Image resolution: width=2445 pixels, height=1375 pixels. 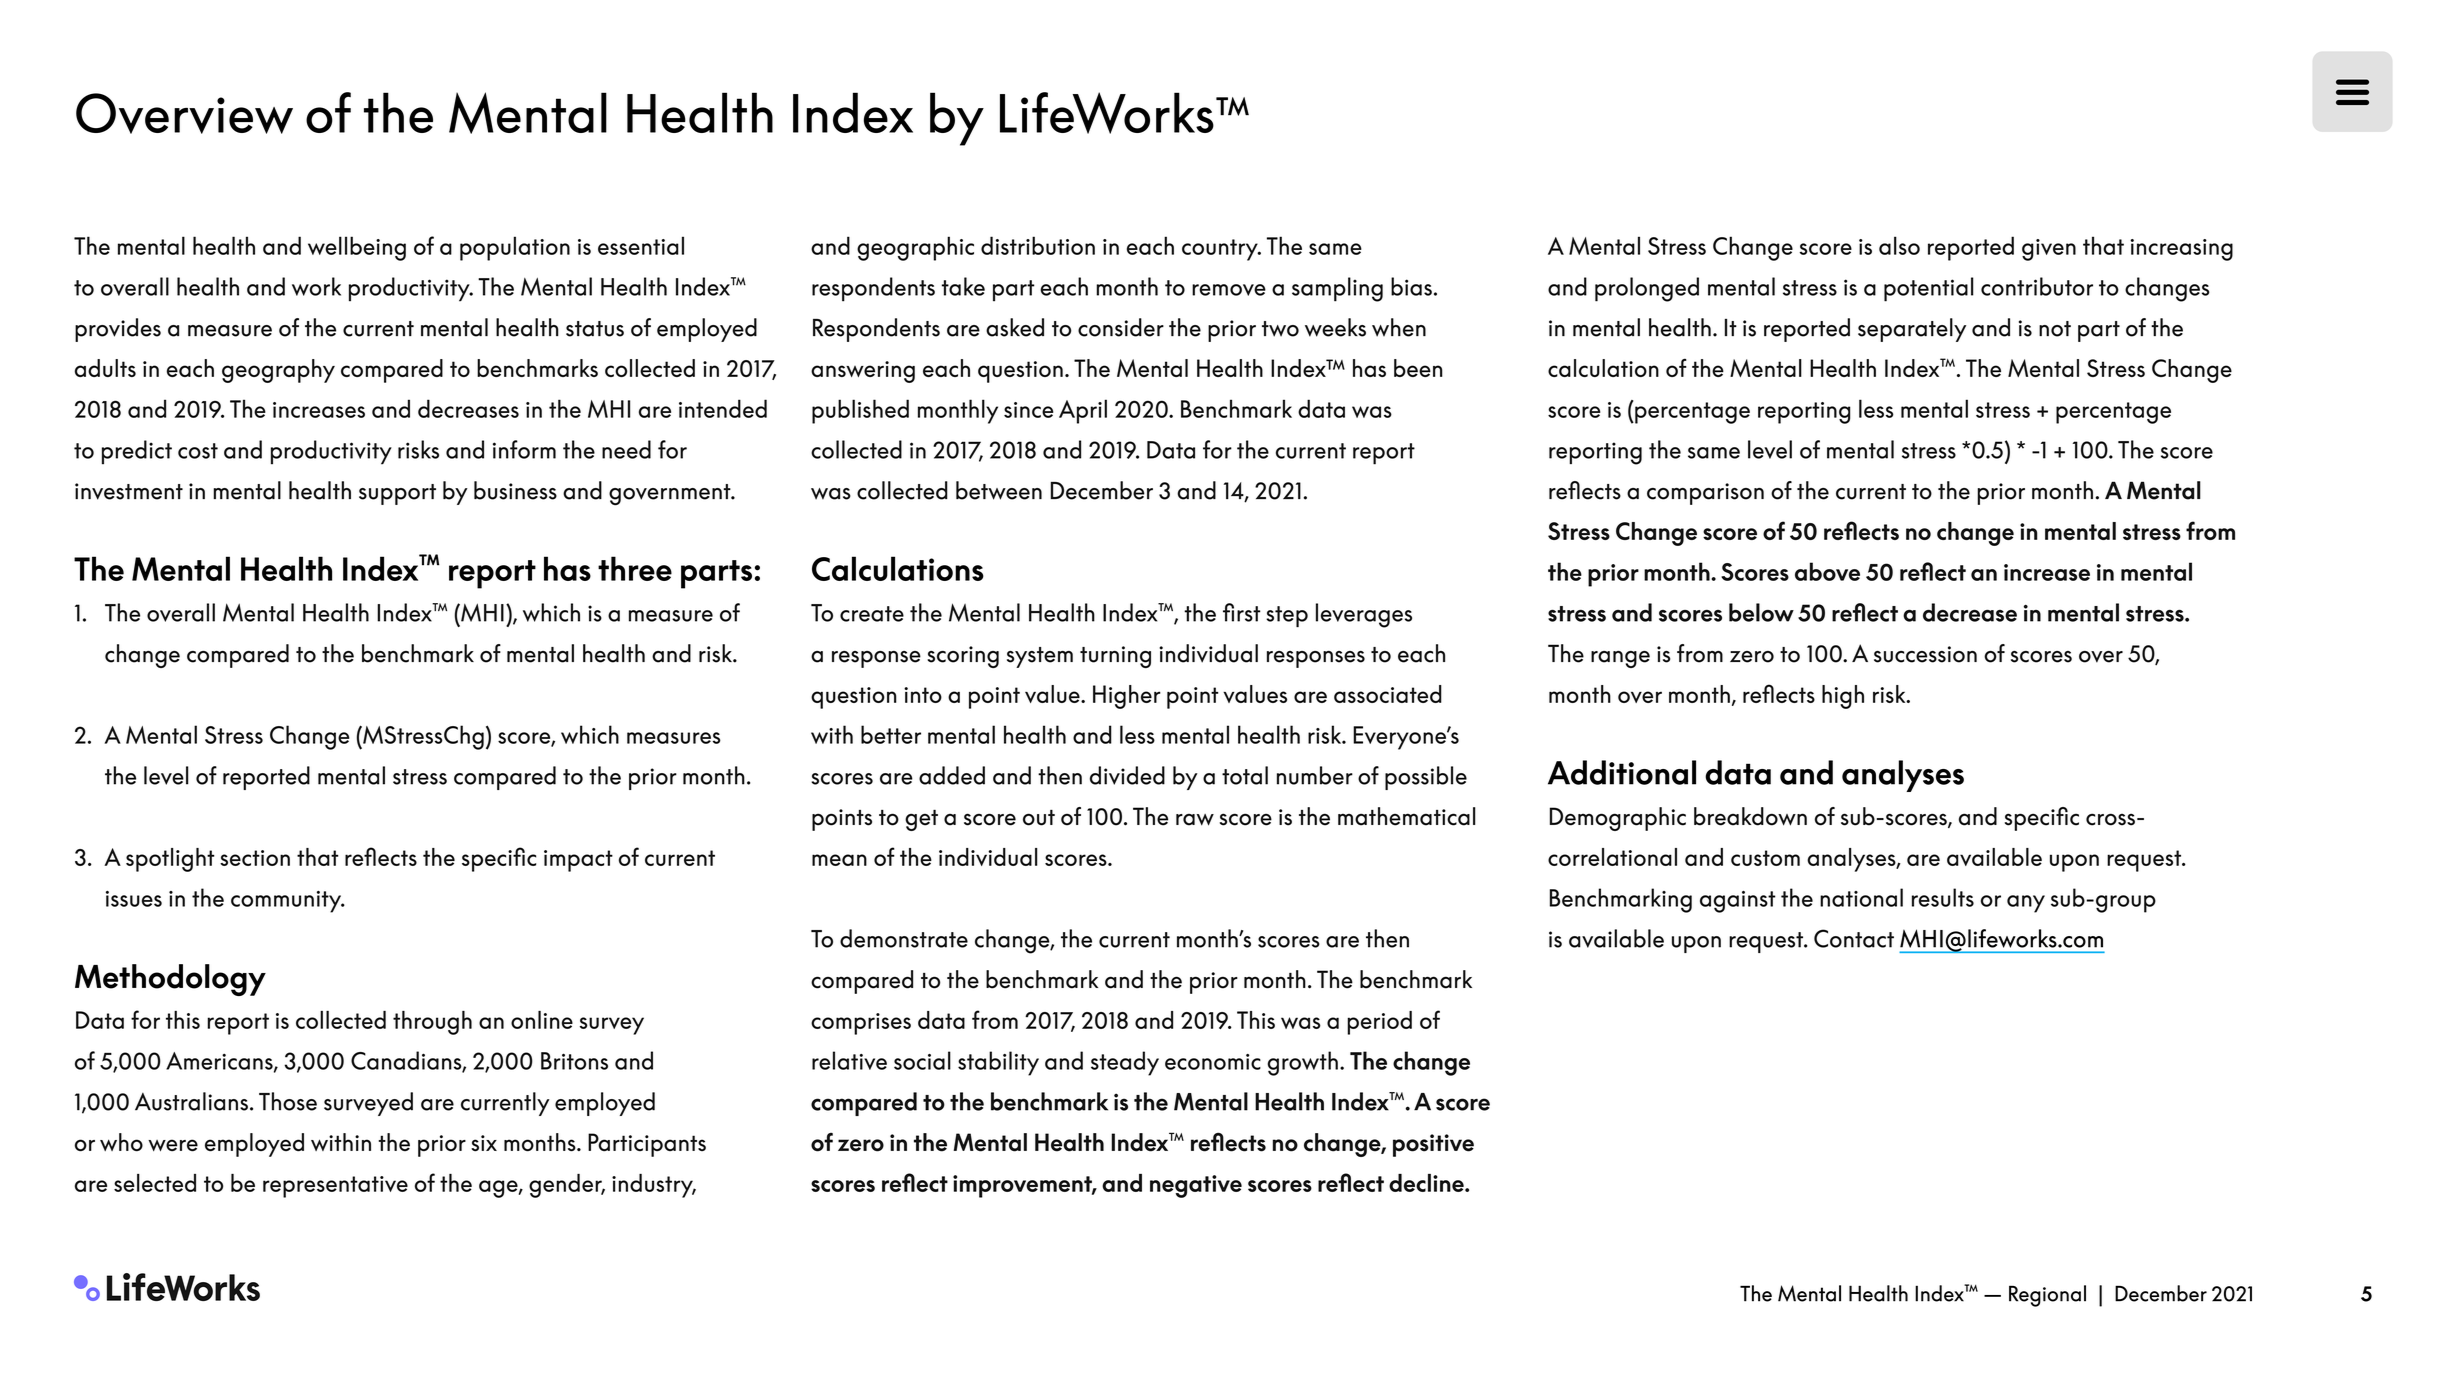 What do you see at coordinates (2047, 1296) in the document?
I see `Regional` at bounding box center [2047, 1296].
